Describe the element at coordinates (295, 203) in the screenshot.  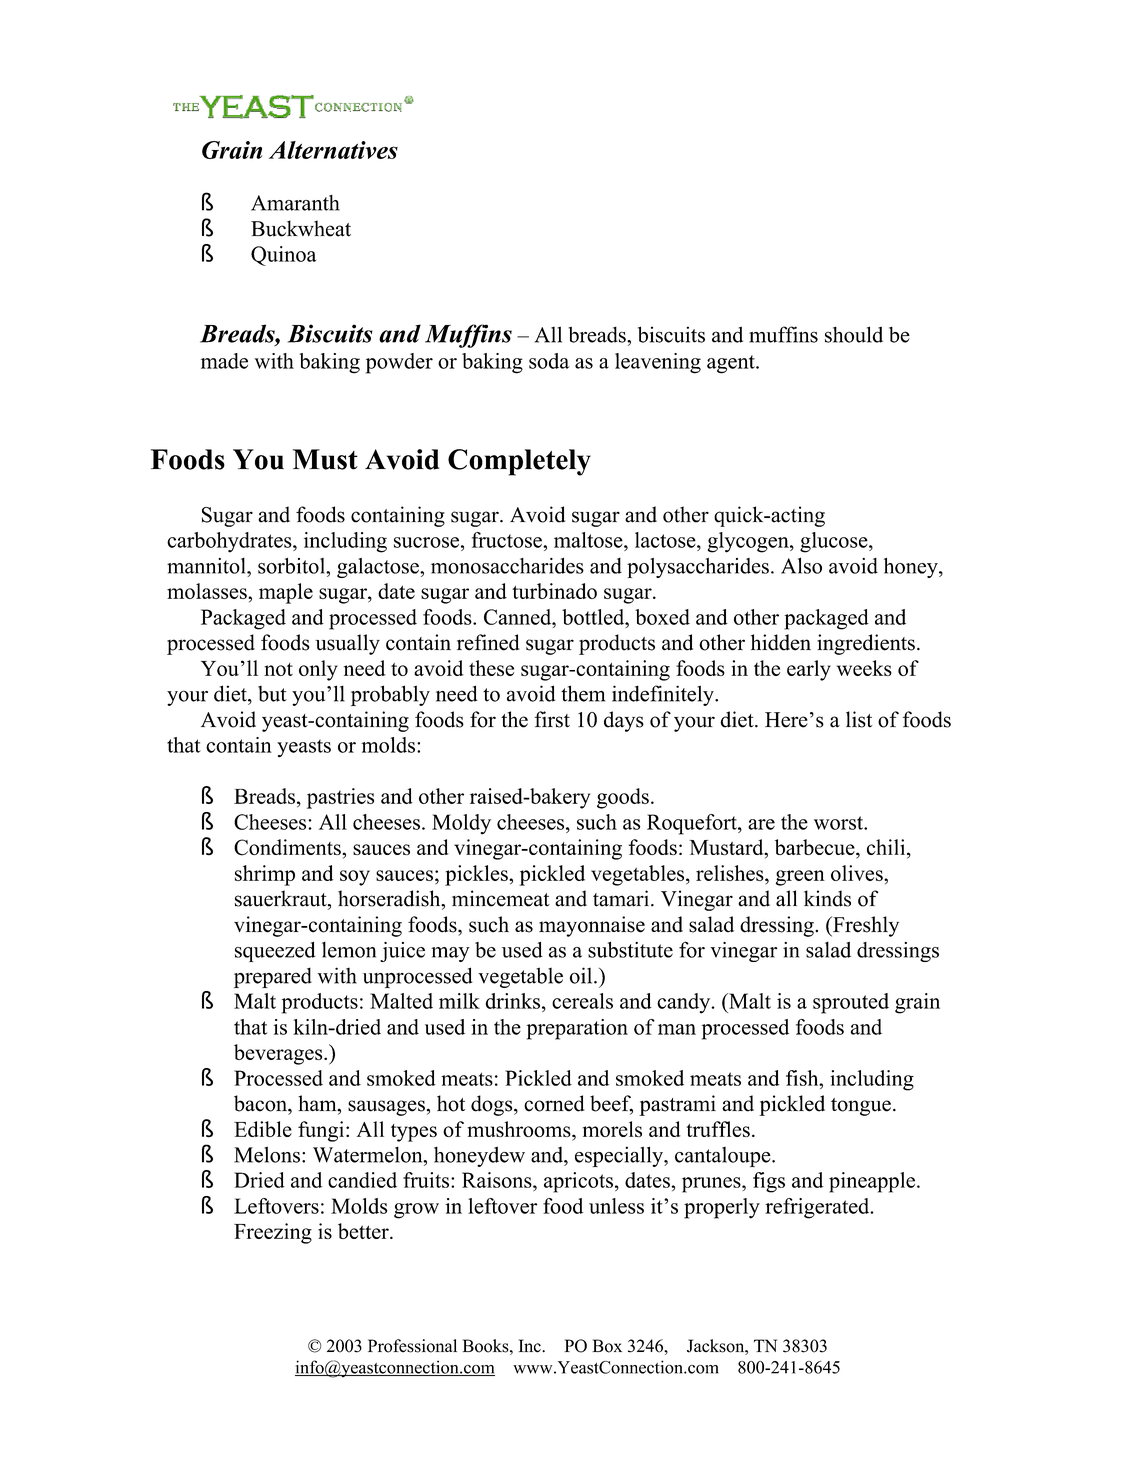
I see `Amaranth` at that location.
